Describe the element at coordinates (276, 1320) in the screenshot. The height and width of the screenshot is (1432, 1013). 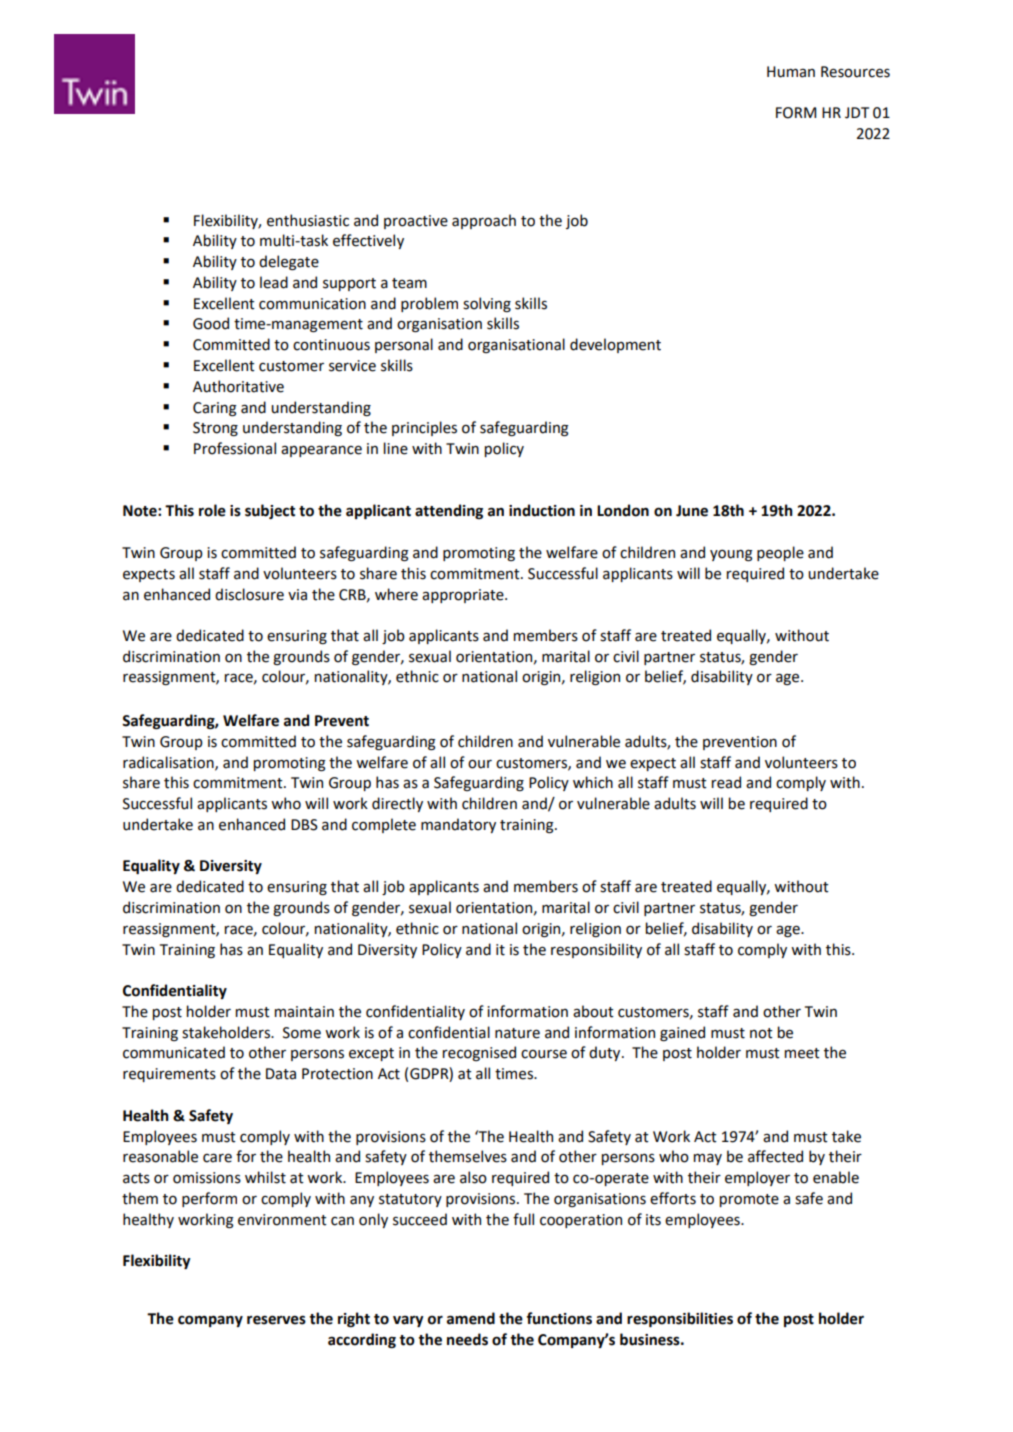
I see `reserves` at that location.
